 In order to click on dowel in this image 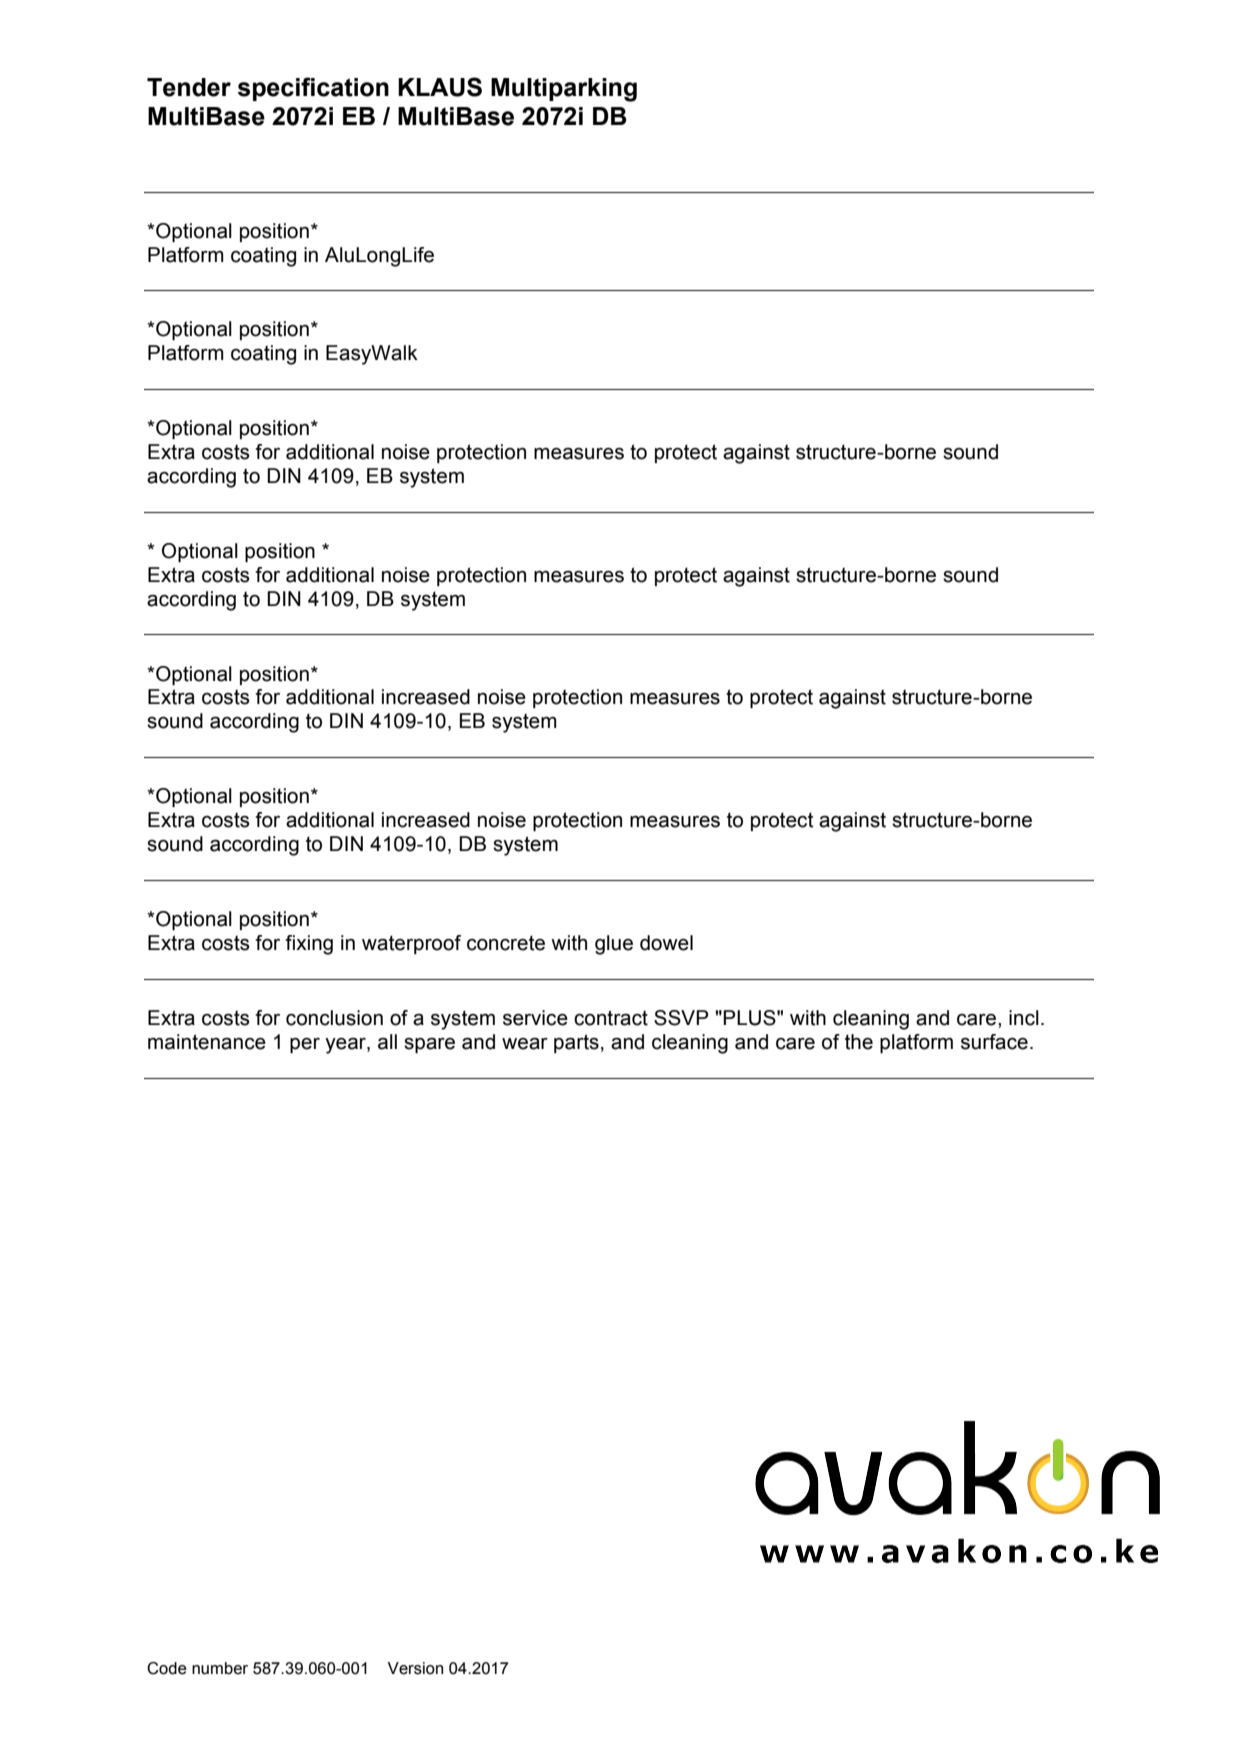, I will do `click(666, 943)`.
